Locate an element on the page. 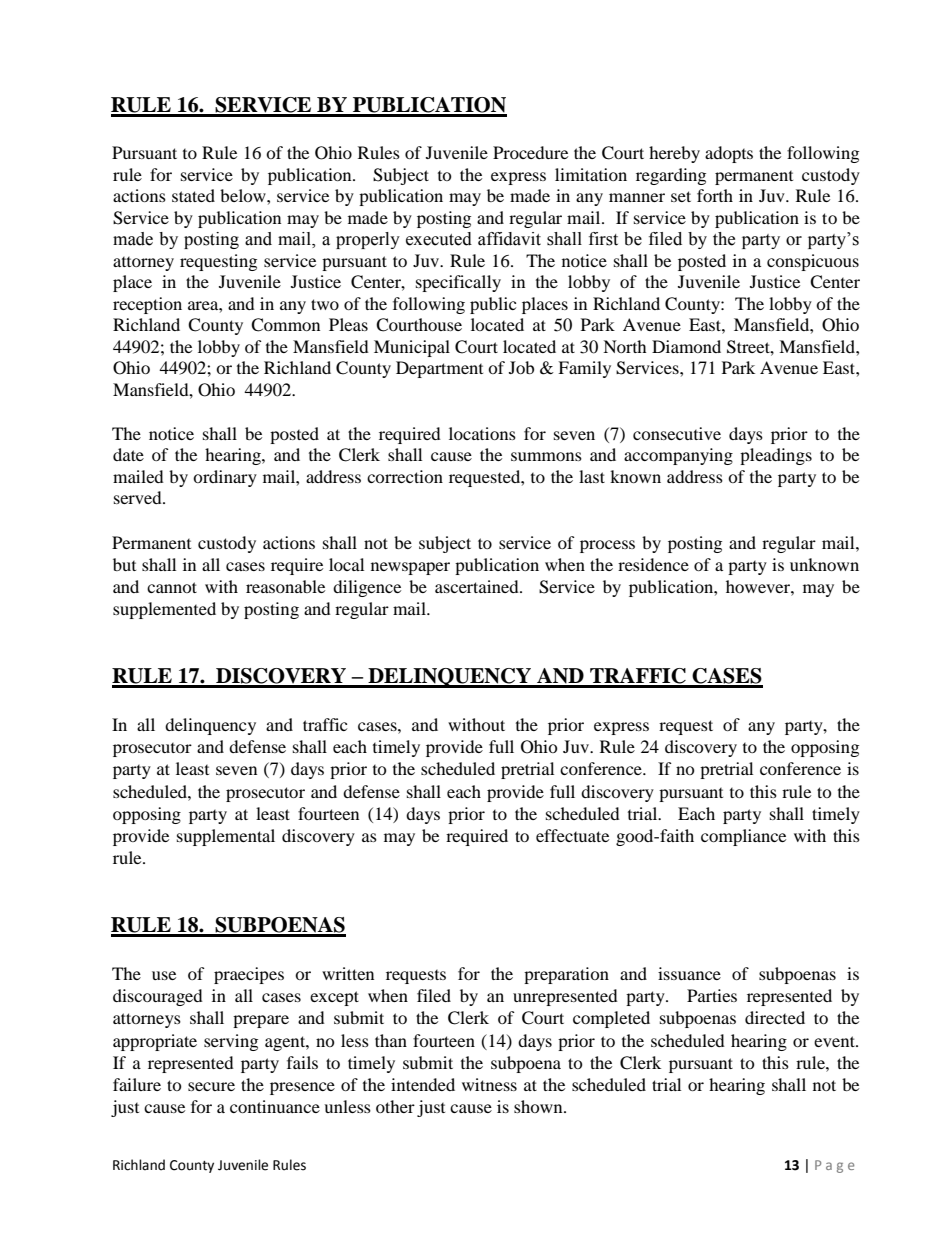  date is located at coordinates (128, 454).
